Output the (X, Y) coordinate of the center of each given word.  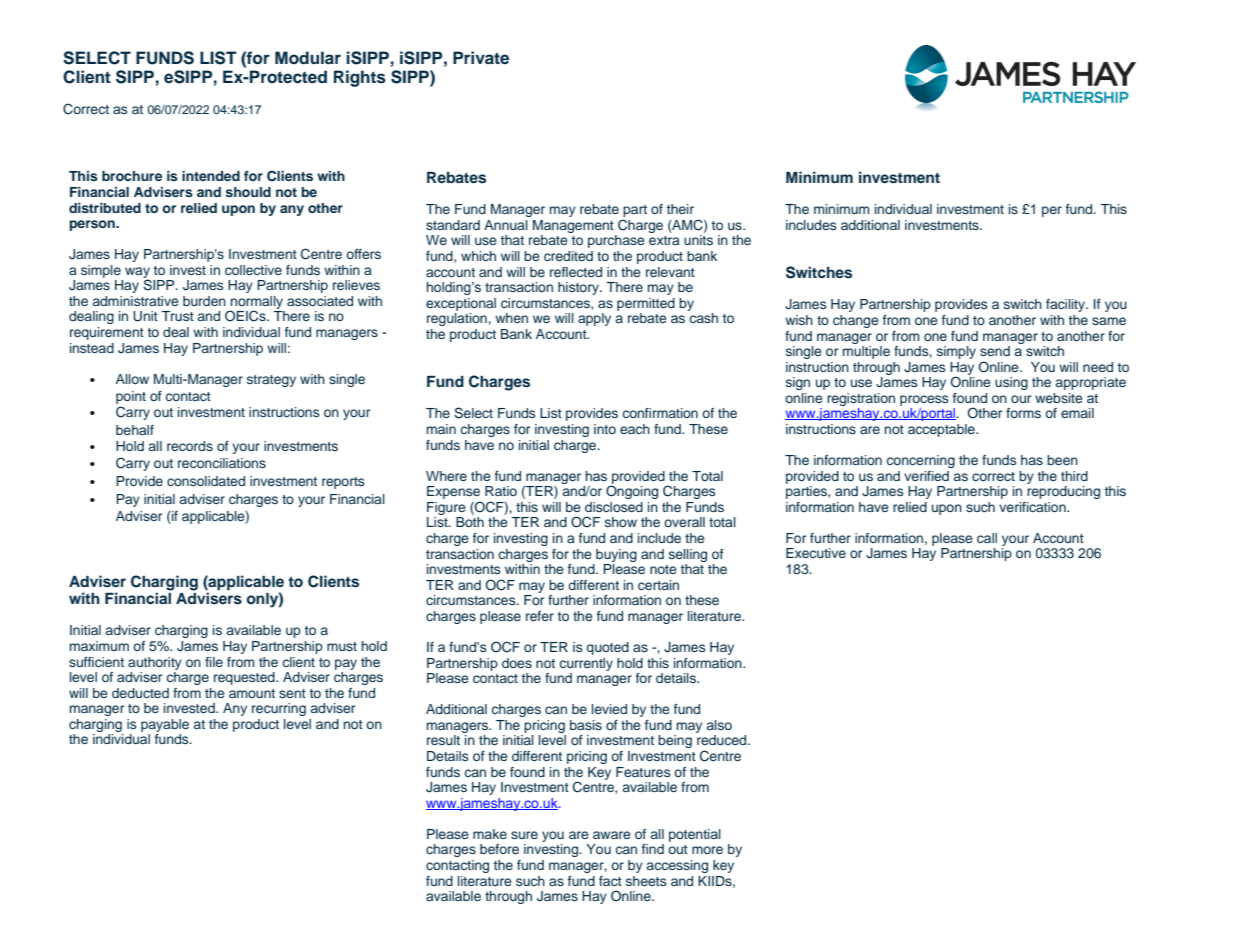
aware (612, 835)
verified (926, 476)
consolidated (206, 481)
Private (481, 58)
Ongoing (632, 492)
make (490, 834)
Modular (308, 58)
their (680, 209)
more (707, 850)
